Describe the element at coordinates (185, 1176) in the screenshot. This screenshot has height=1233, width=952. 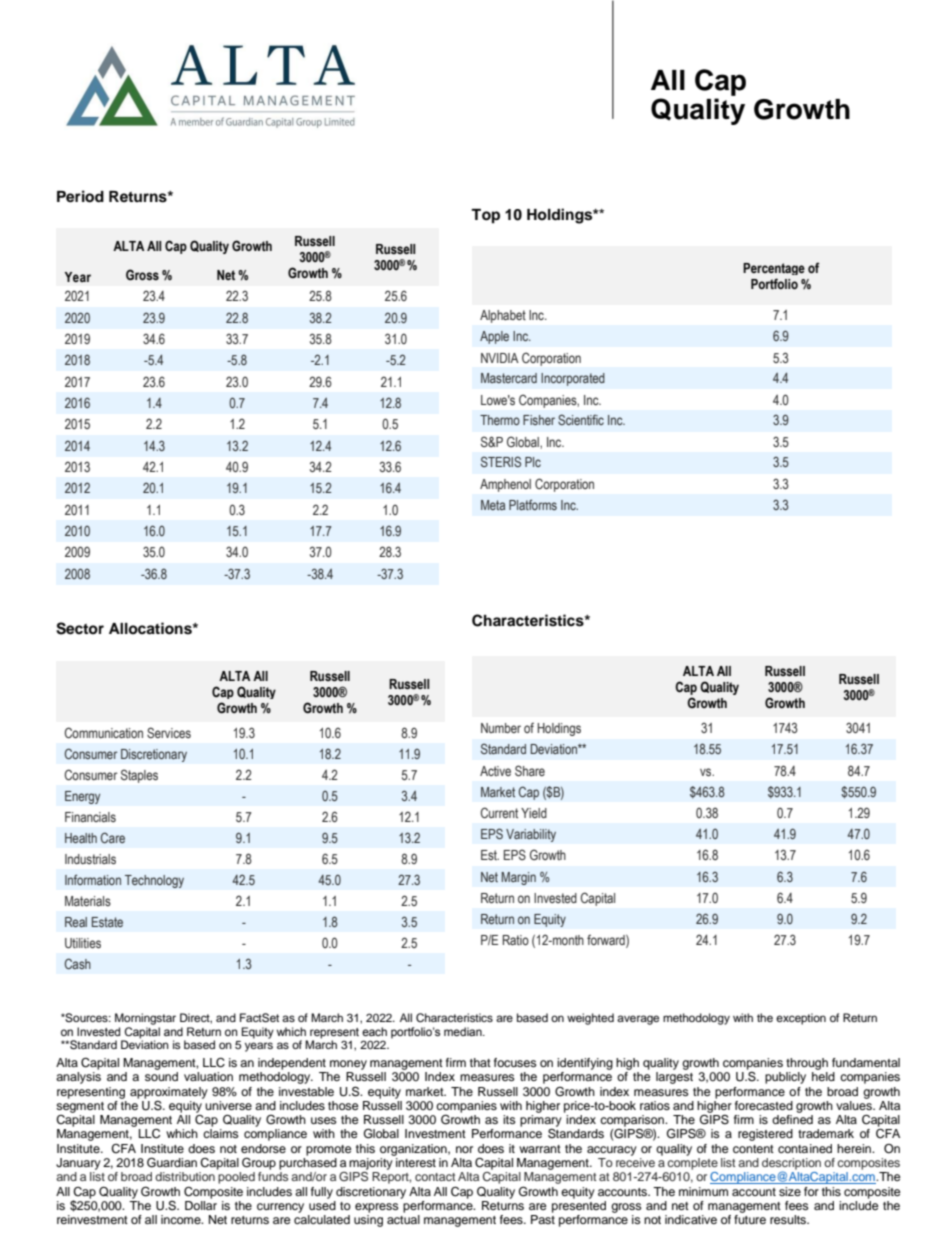
I see `distribution` at that location.
